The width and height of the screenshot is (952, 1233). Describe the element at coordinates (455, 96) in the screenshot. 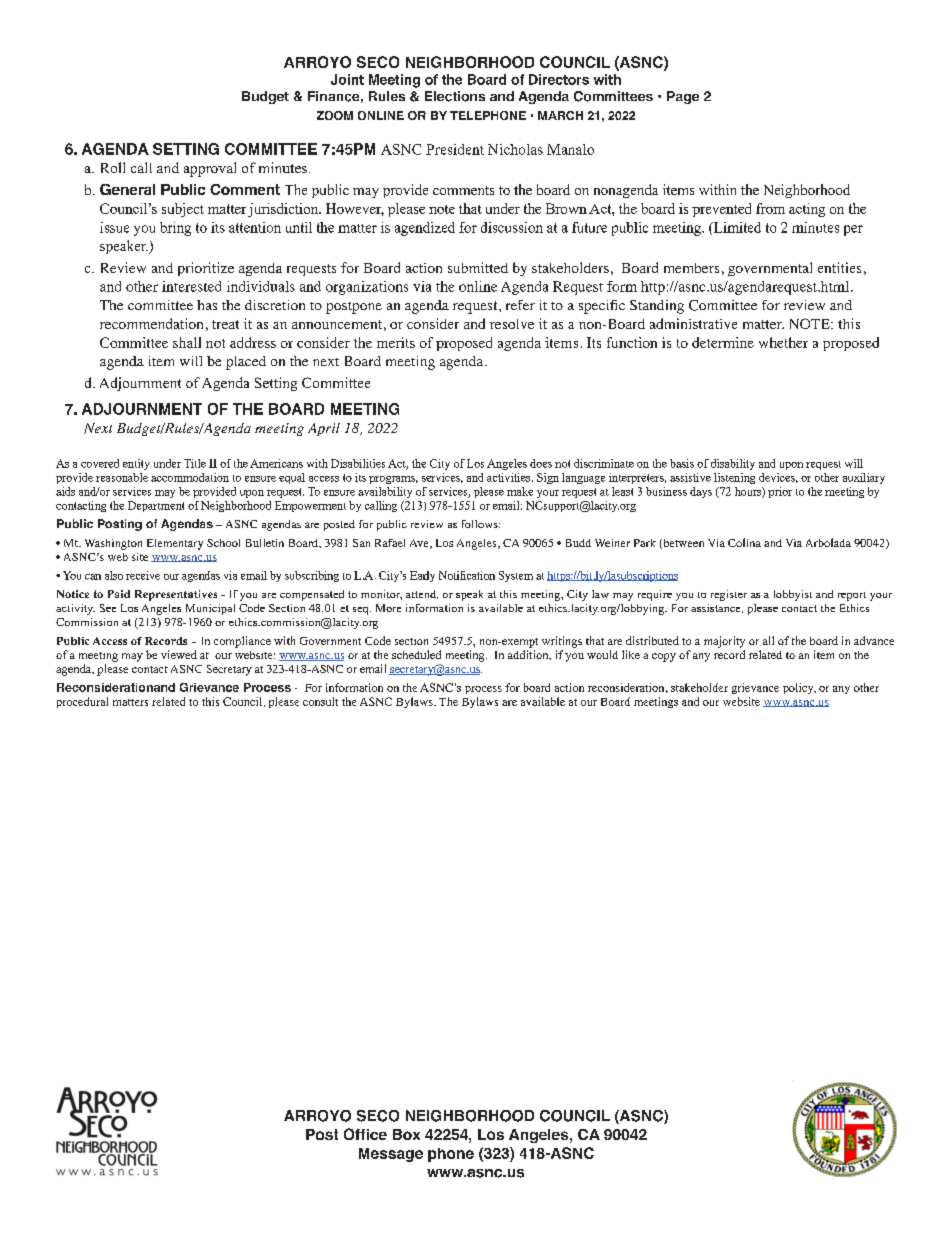

I see `Elections` at that location.
